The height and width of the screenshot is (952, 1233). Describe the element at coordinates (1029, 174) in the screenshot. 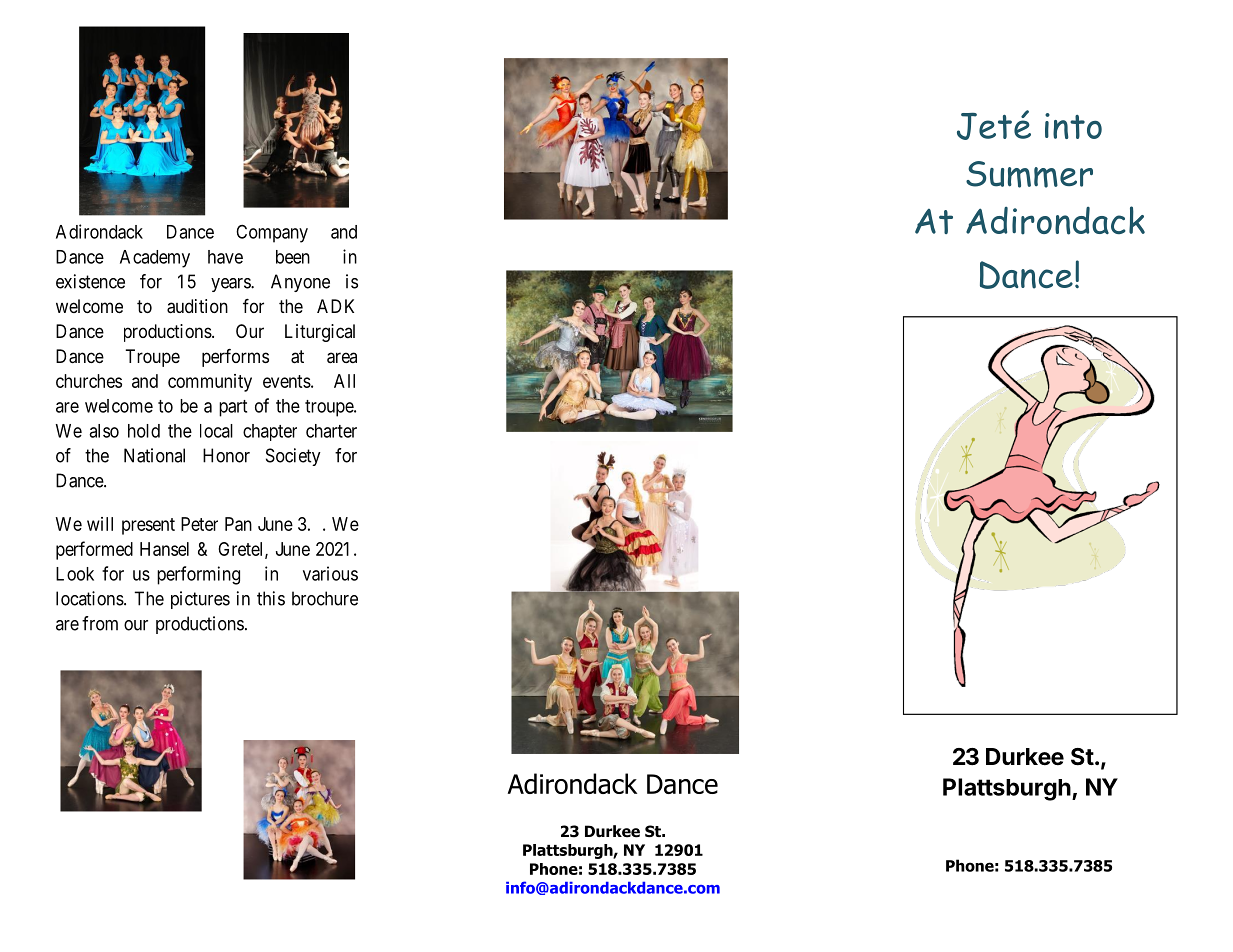

I see `Summer` at that location.
